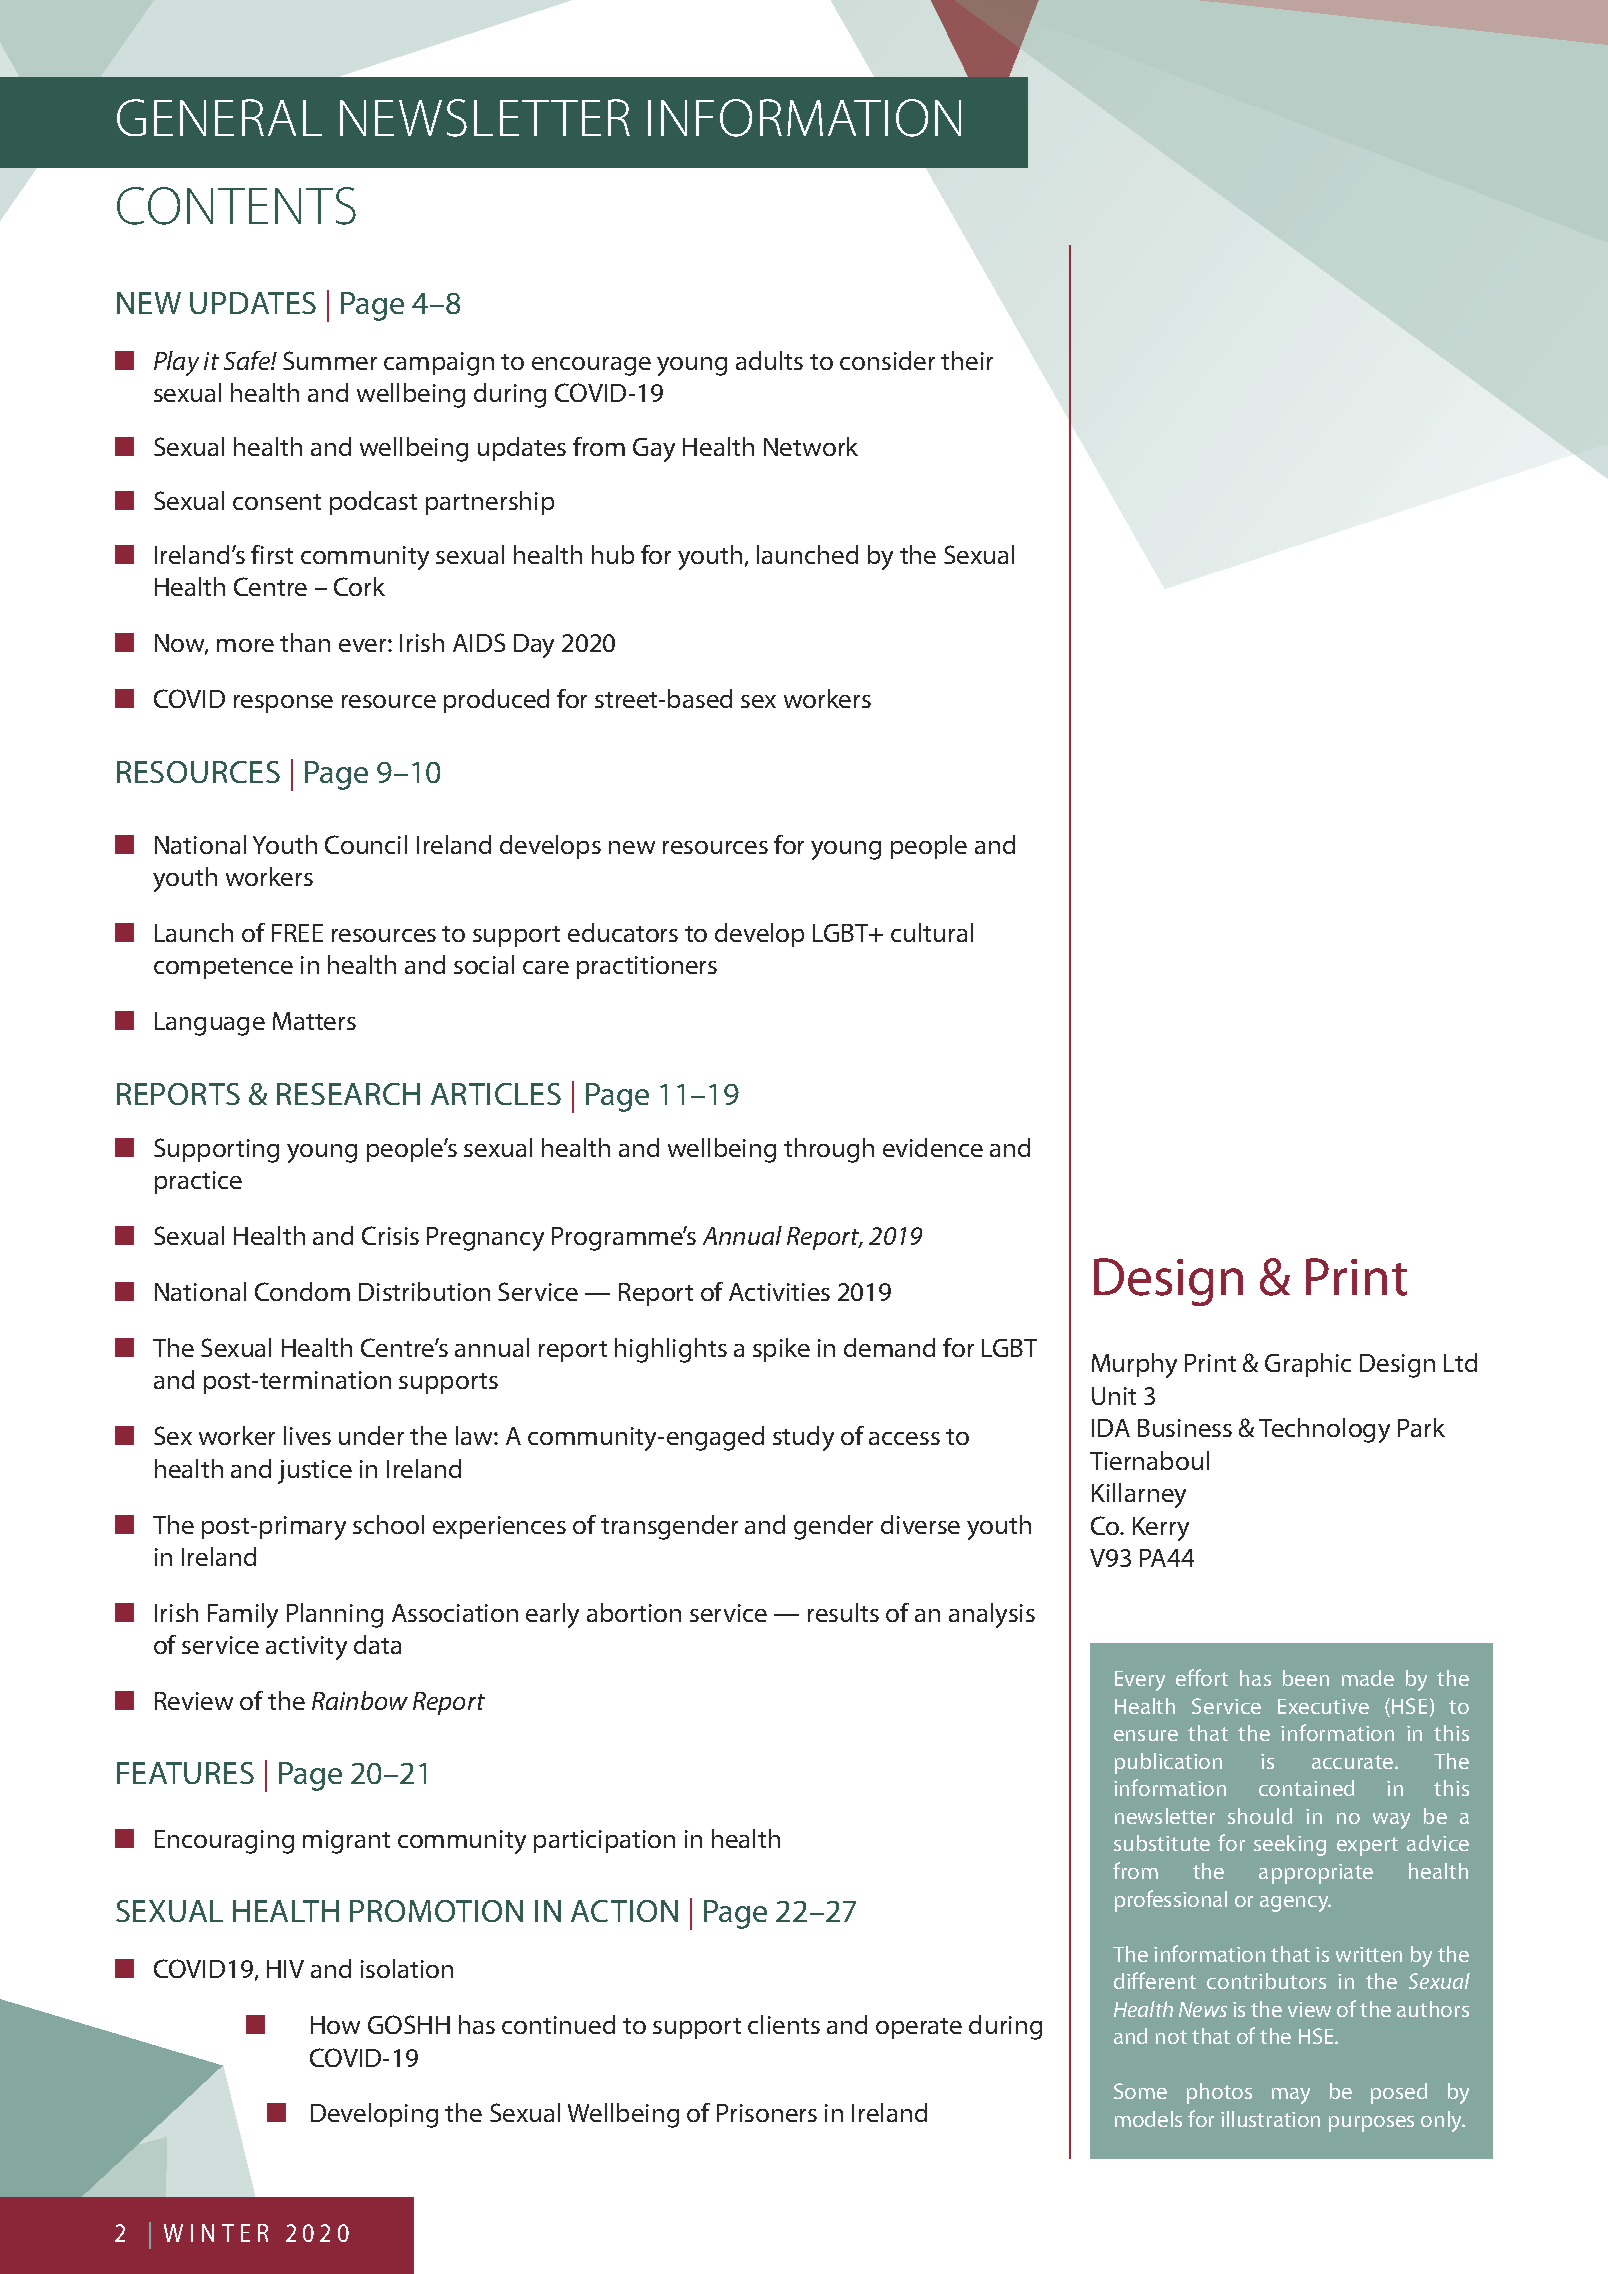  What do you see at coordinates (932, 932) in the page?
I see `cultural` at bounding box center [932, 932].
